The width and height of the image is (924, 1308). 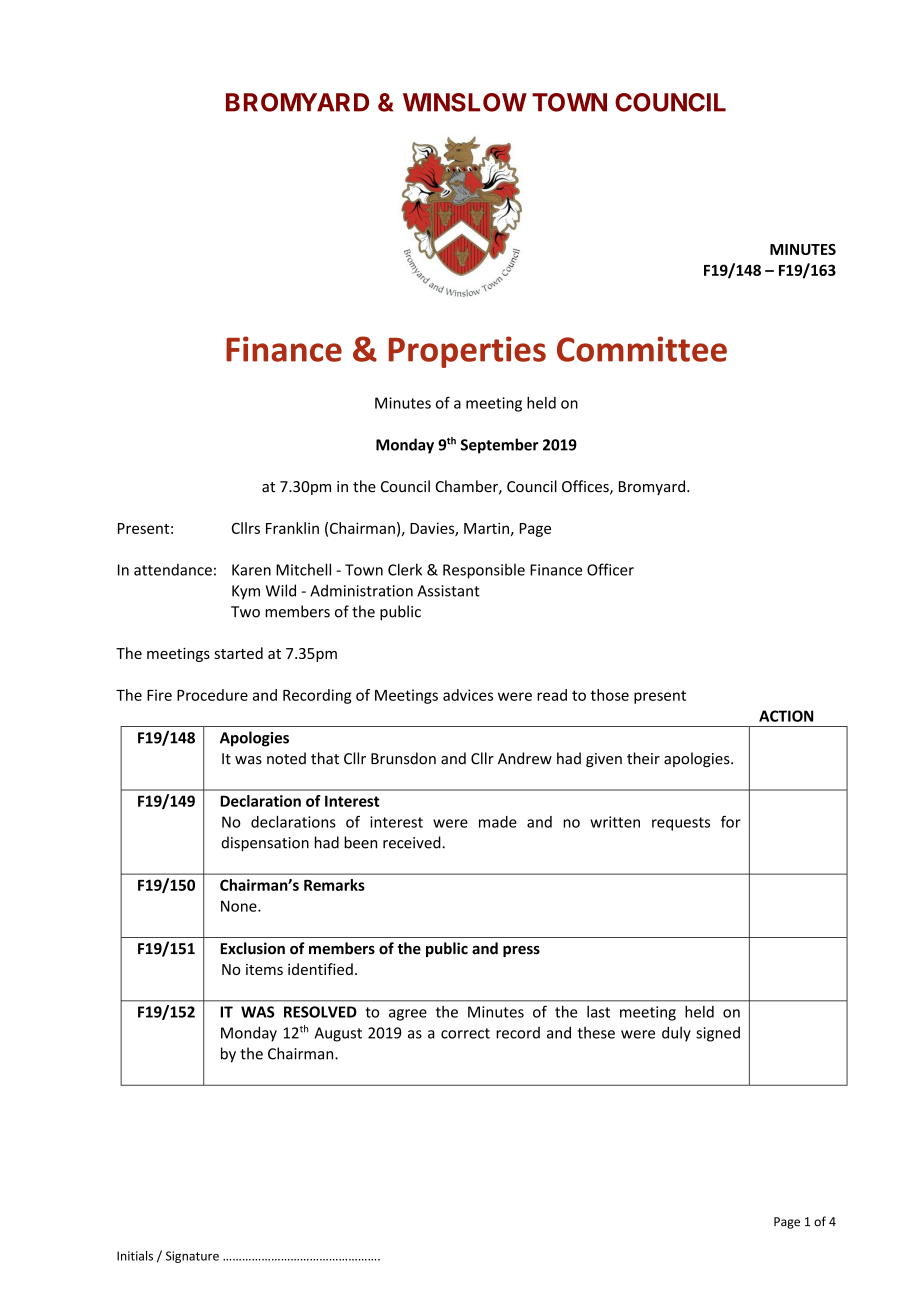 I want to click on signed, so click(x=718, y=1034).
